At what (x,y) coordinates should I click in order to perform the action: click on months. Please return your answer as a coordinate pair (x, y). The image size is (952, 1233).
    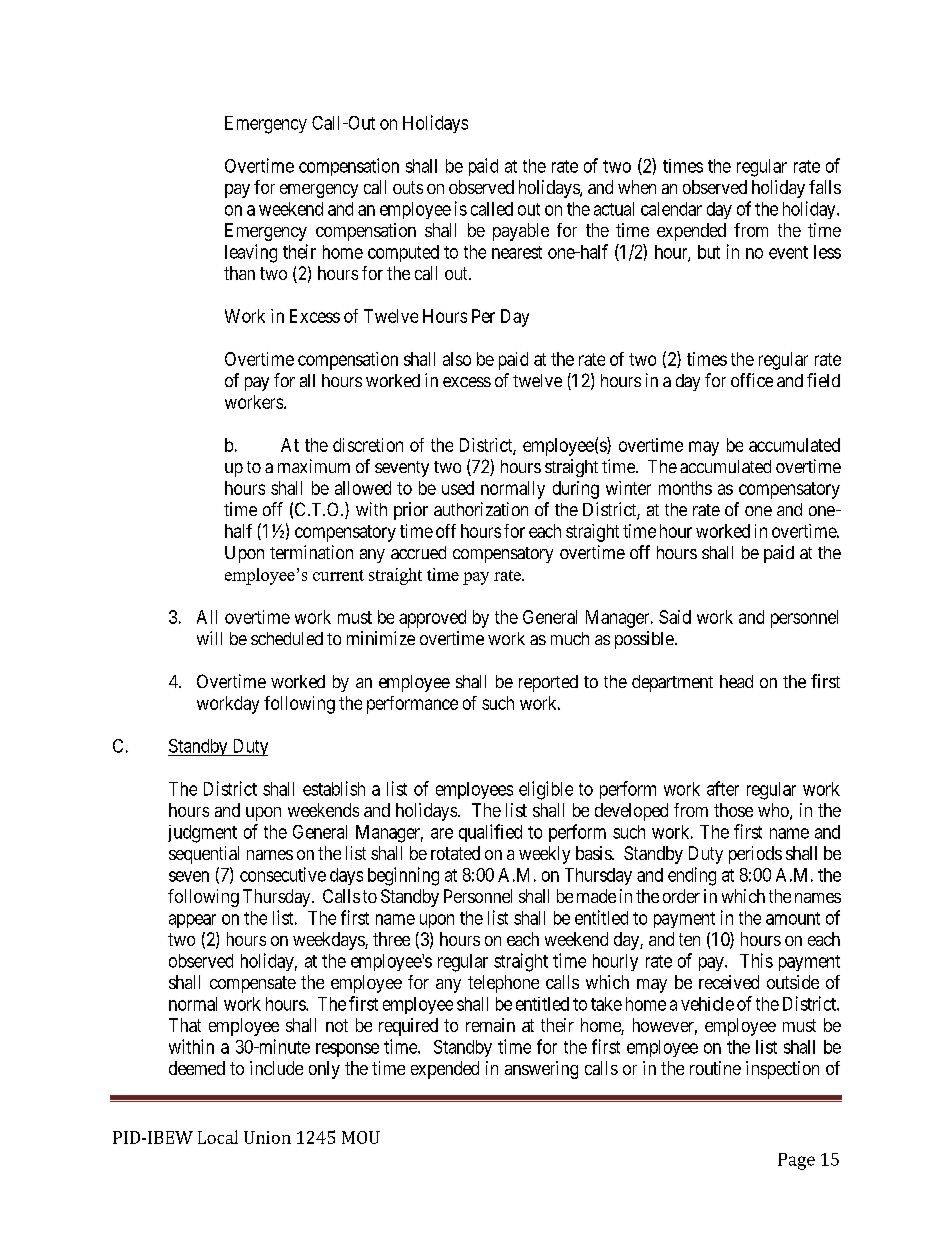
    Looking at the image, I should click on (685, 488).
